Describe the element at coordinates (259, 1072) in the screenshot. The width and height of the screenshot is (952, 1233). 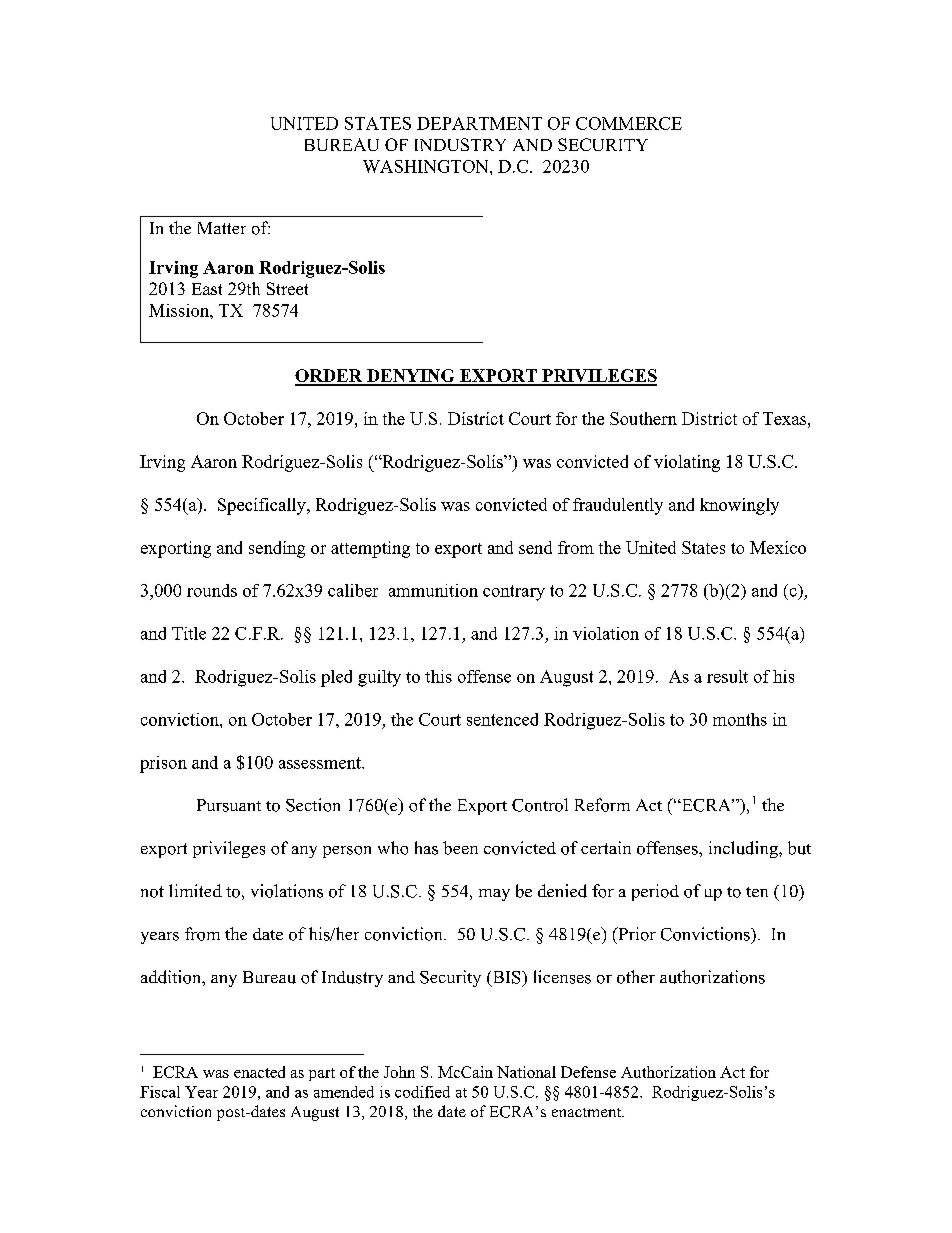
I see `enacted` at that location.
